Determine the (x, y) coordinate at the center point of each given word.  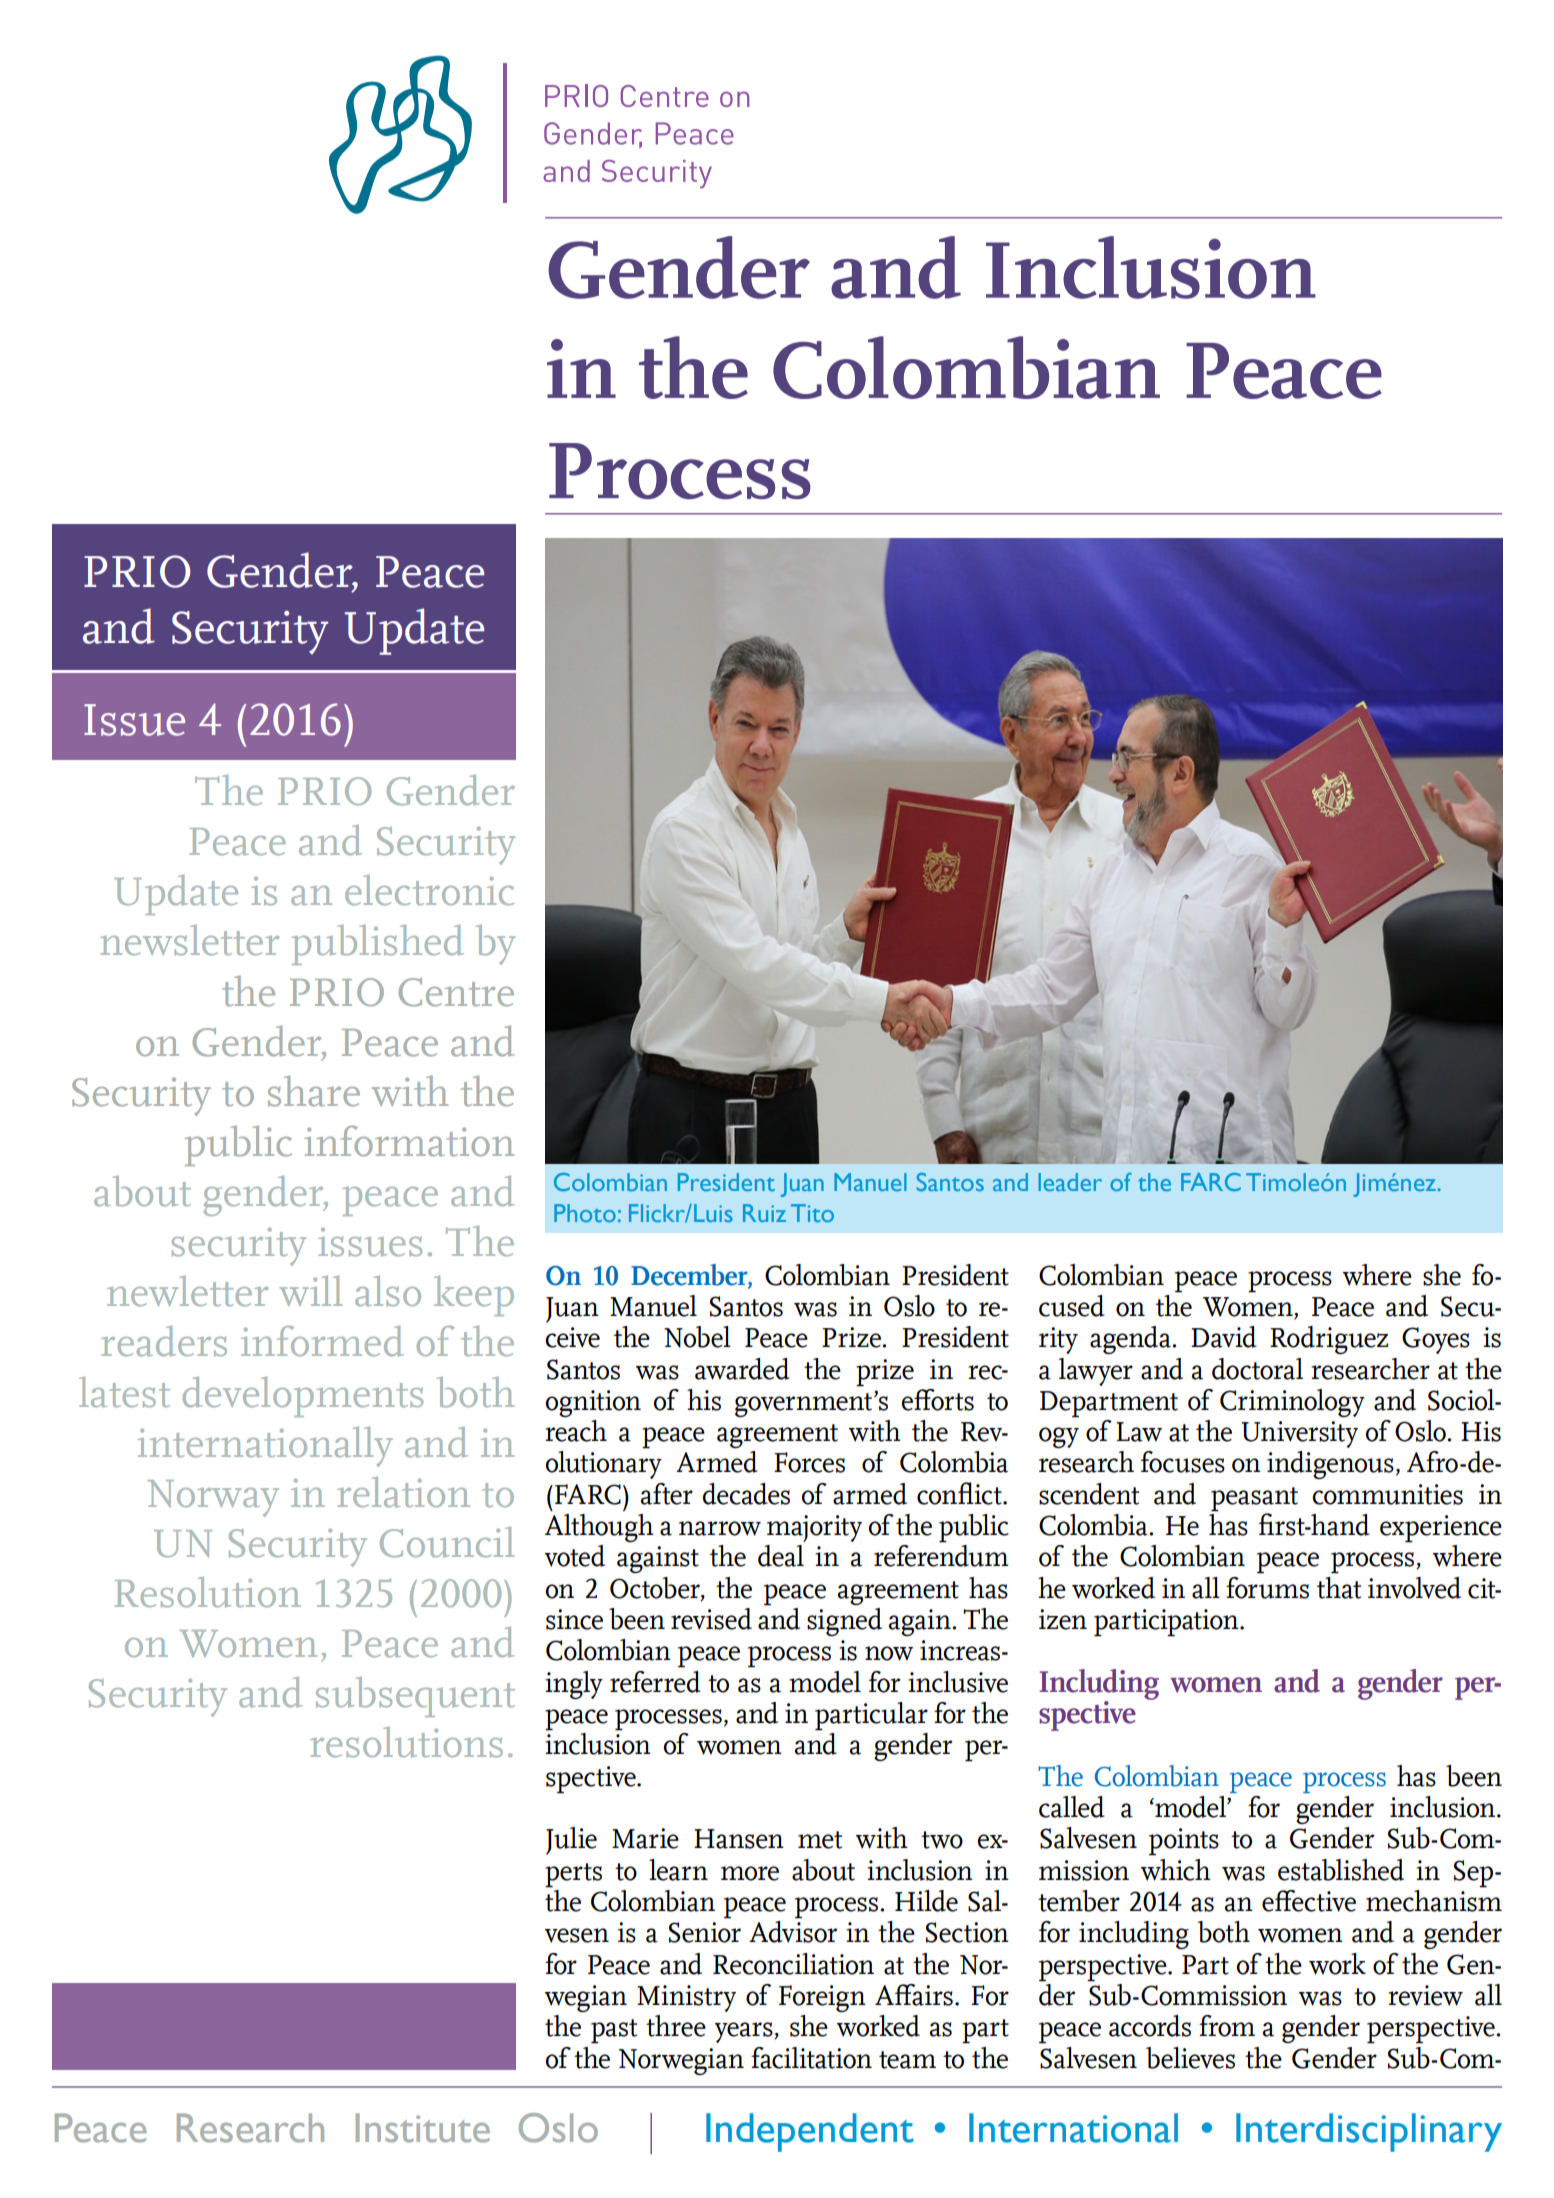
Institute (423, 2128)
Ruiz (764, 1213)
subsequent (415, 1697)
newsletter (190, 940)
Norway (213, 1498)
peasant (1254, 1499)
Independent (810, 2132)
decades (746, 1494)
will (310, 1291)
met (820, 1840)
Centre (456, 992)
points (1184, 1842)
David (1224, 1337)
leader (1070, 1182)
